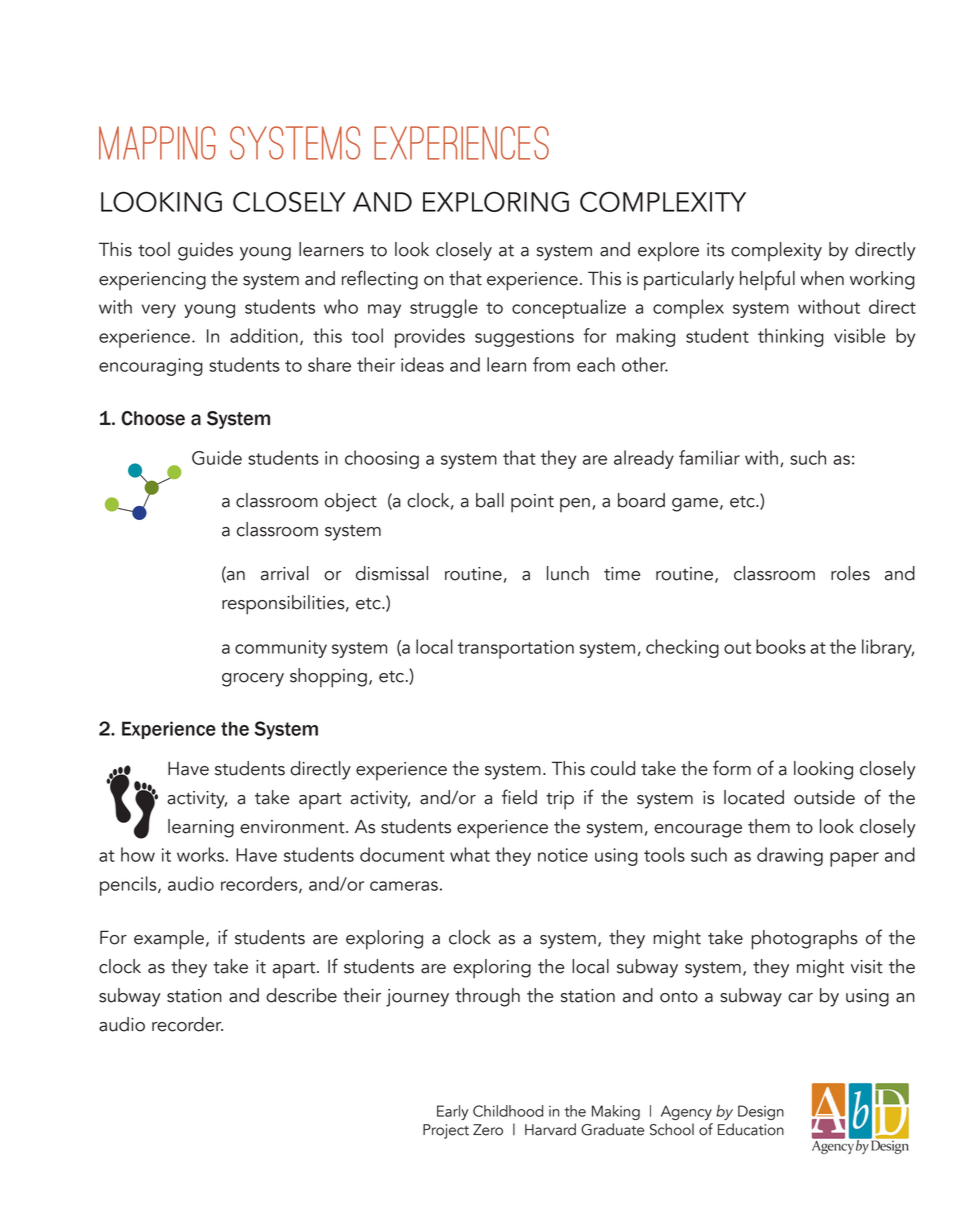  I want to click on explore, so click(668, 252).
